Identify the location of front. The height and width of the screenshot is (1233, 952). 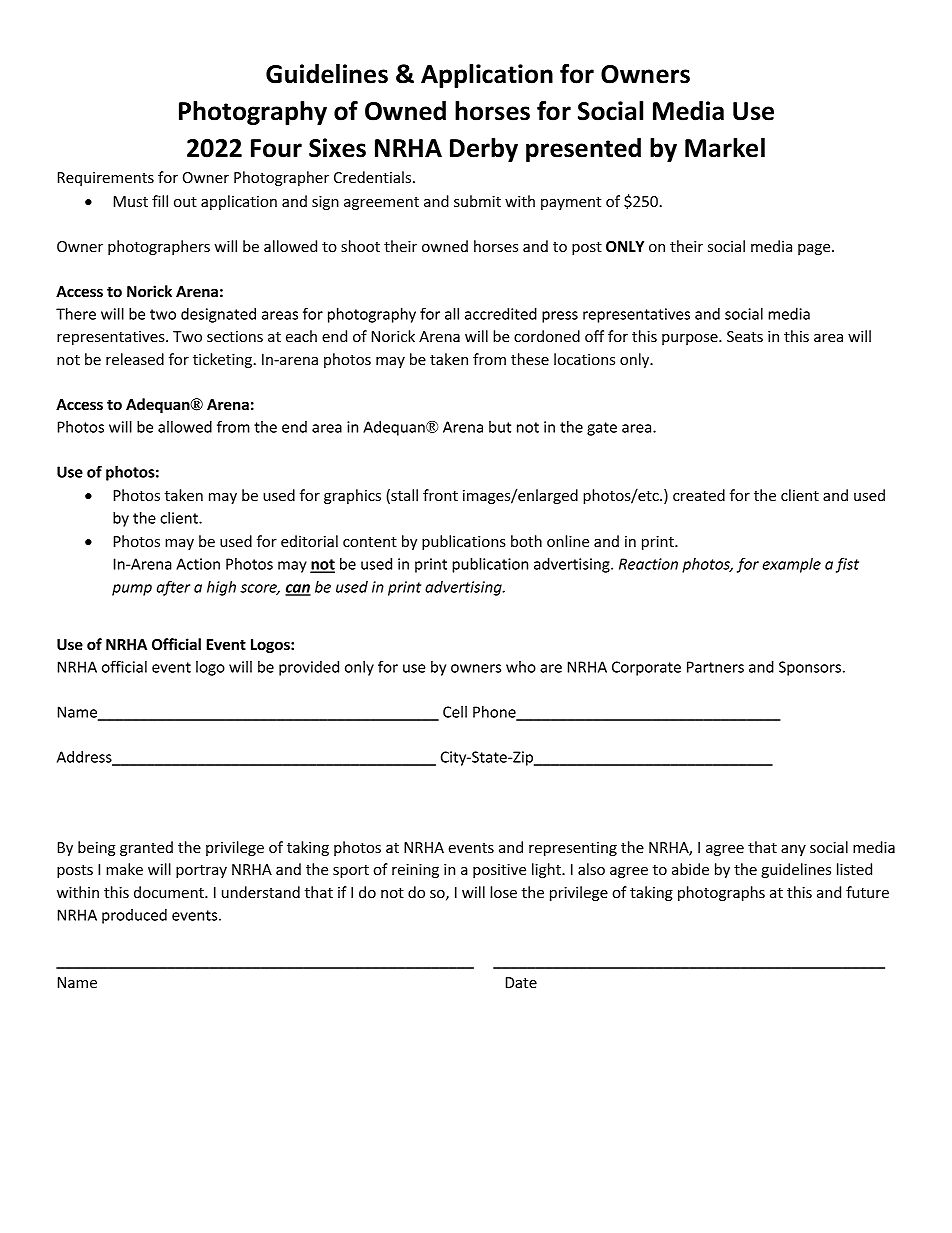
(440, 495).
